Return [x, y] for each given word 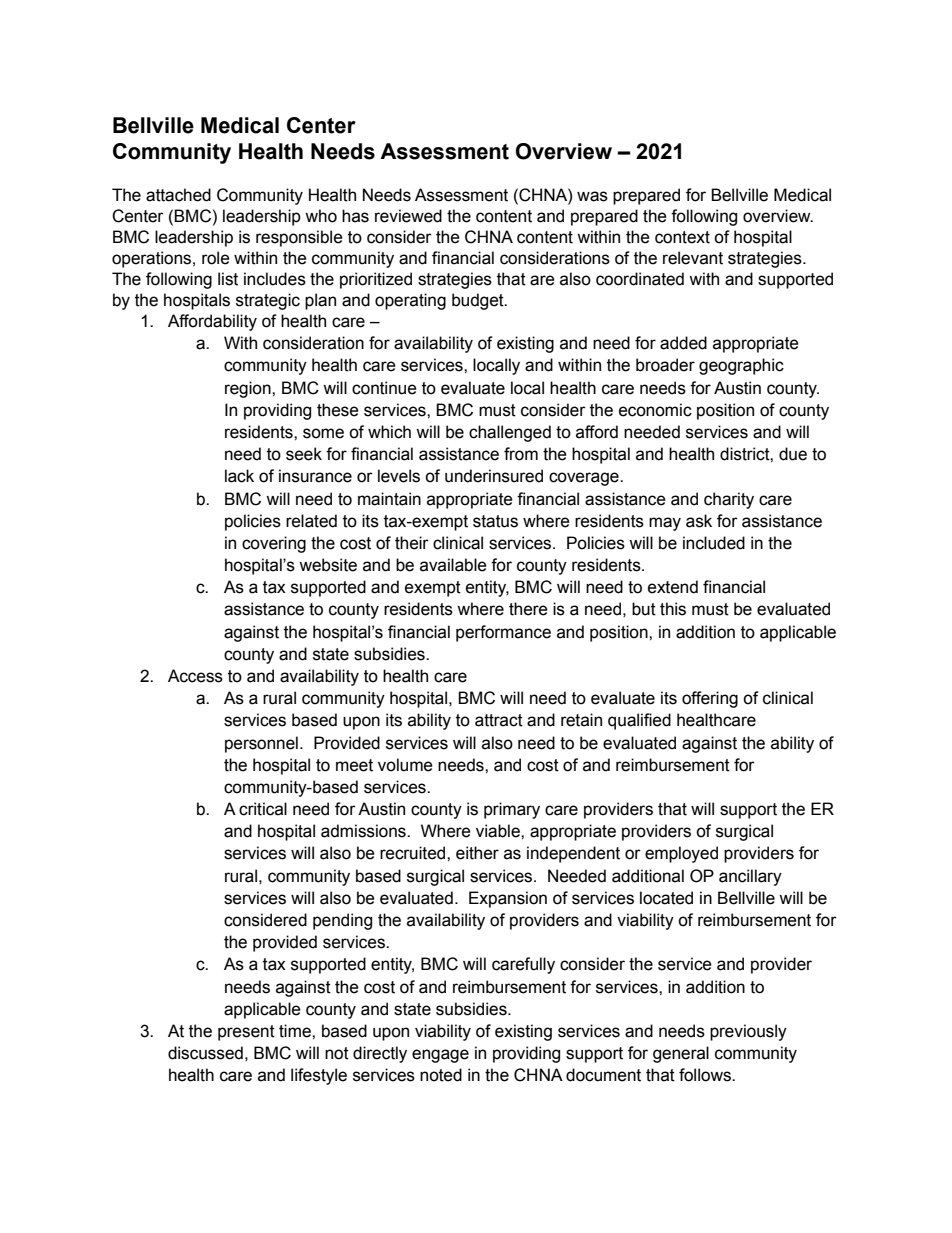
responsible [299, 238]
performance [503, 633]
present [246, 1033]
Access [195, 676]
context [682, 237]
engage [440, 1056]
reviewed [408, 216]
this [673, 609]
